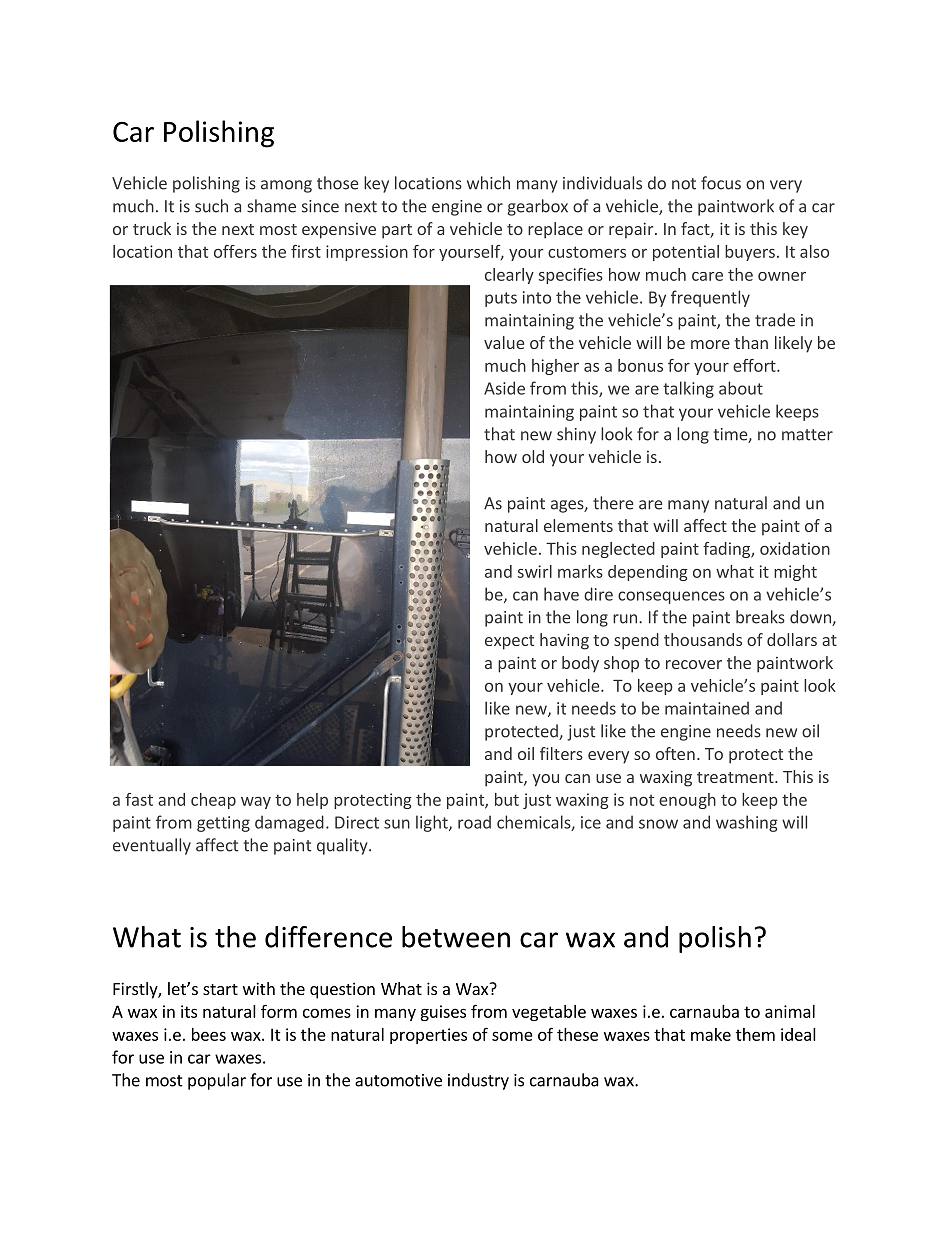 This screenshot has width=952, height=1233. I want to click on Aside, so click(504, 388).
